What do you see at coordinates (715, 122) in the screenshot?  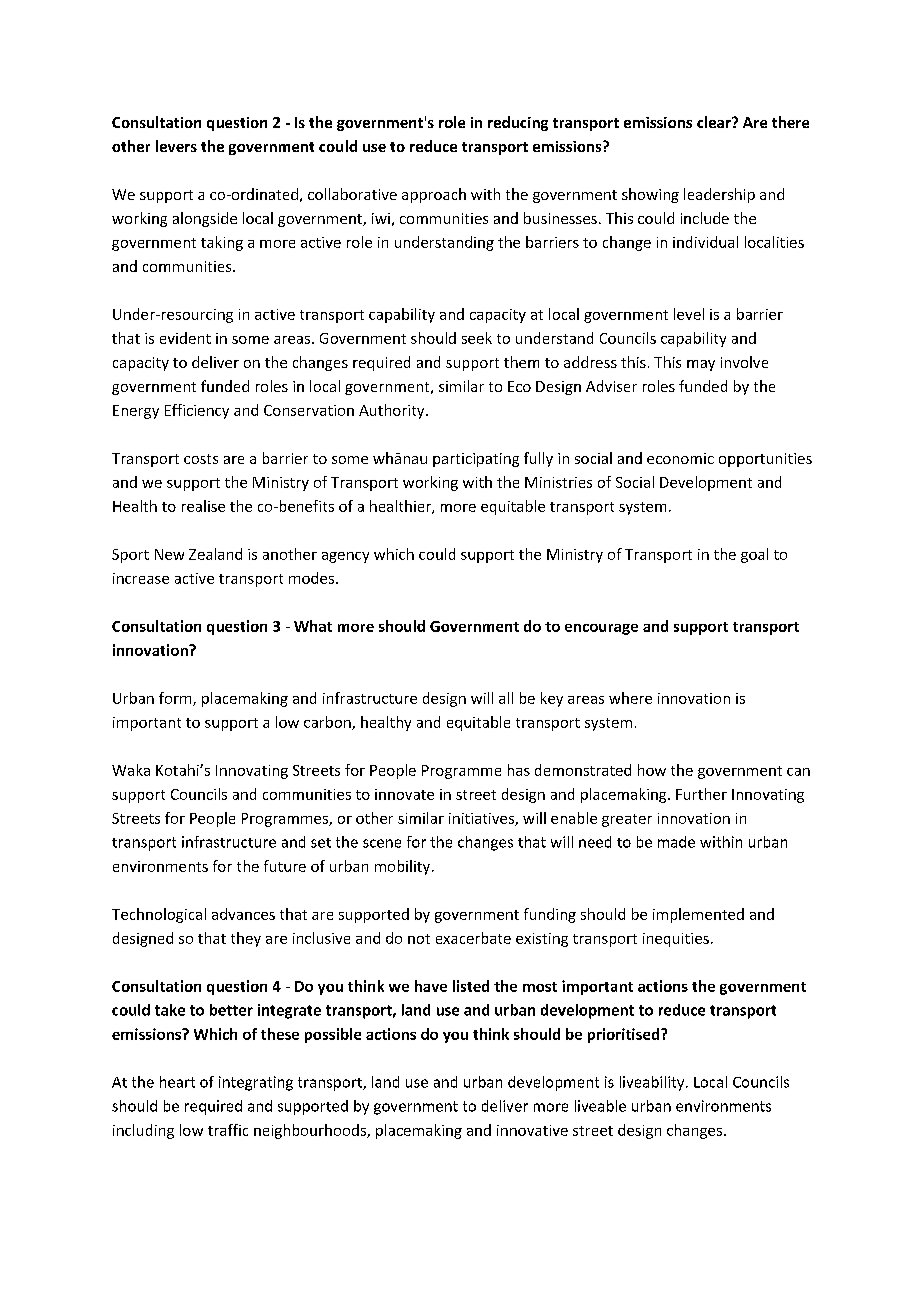 I see `clear` at bounding box center [715, 122].
